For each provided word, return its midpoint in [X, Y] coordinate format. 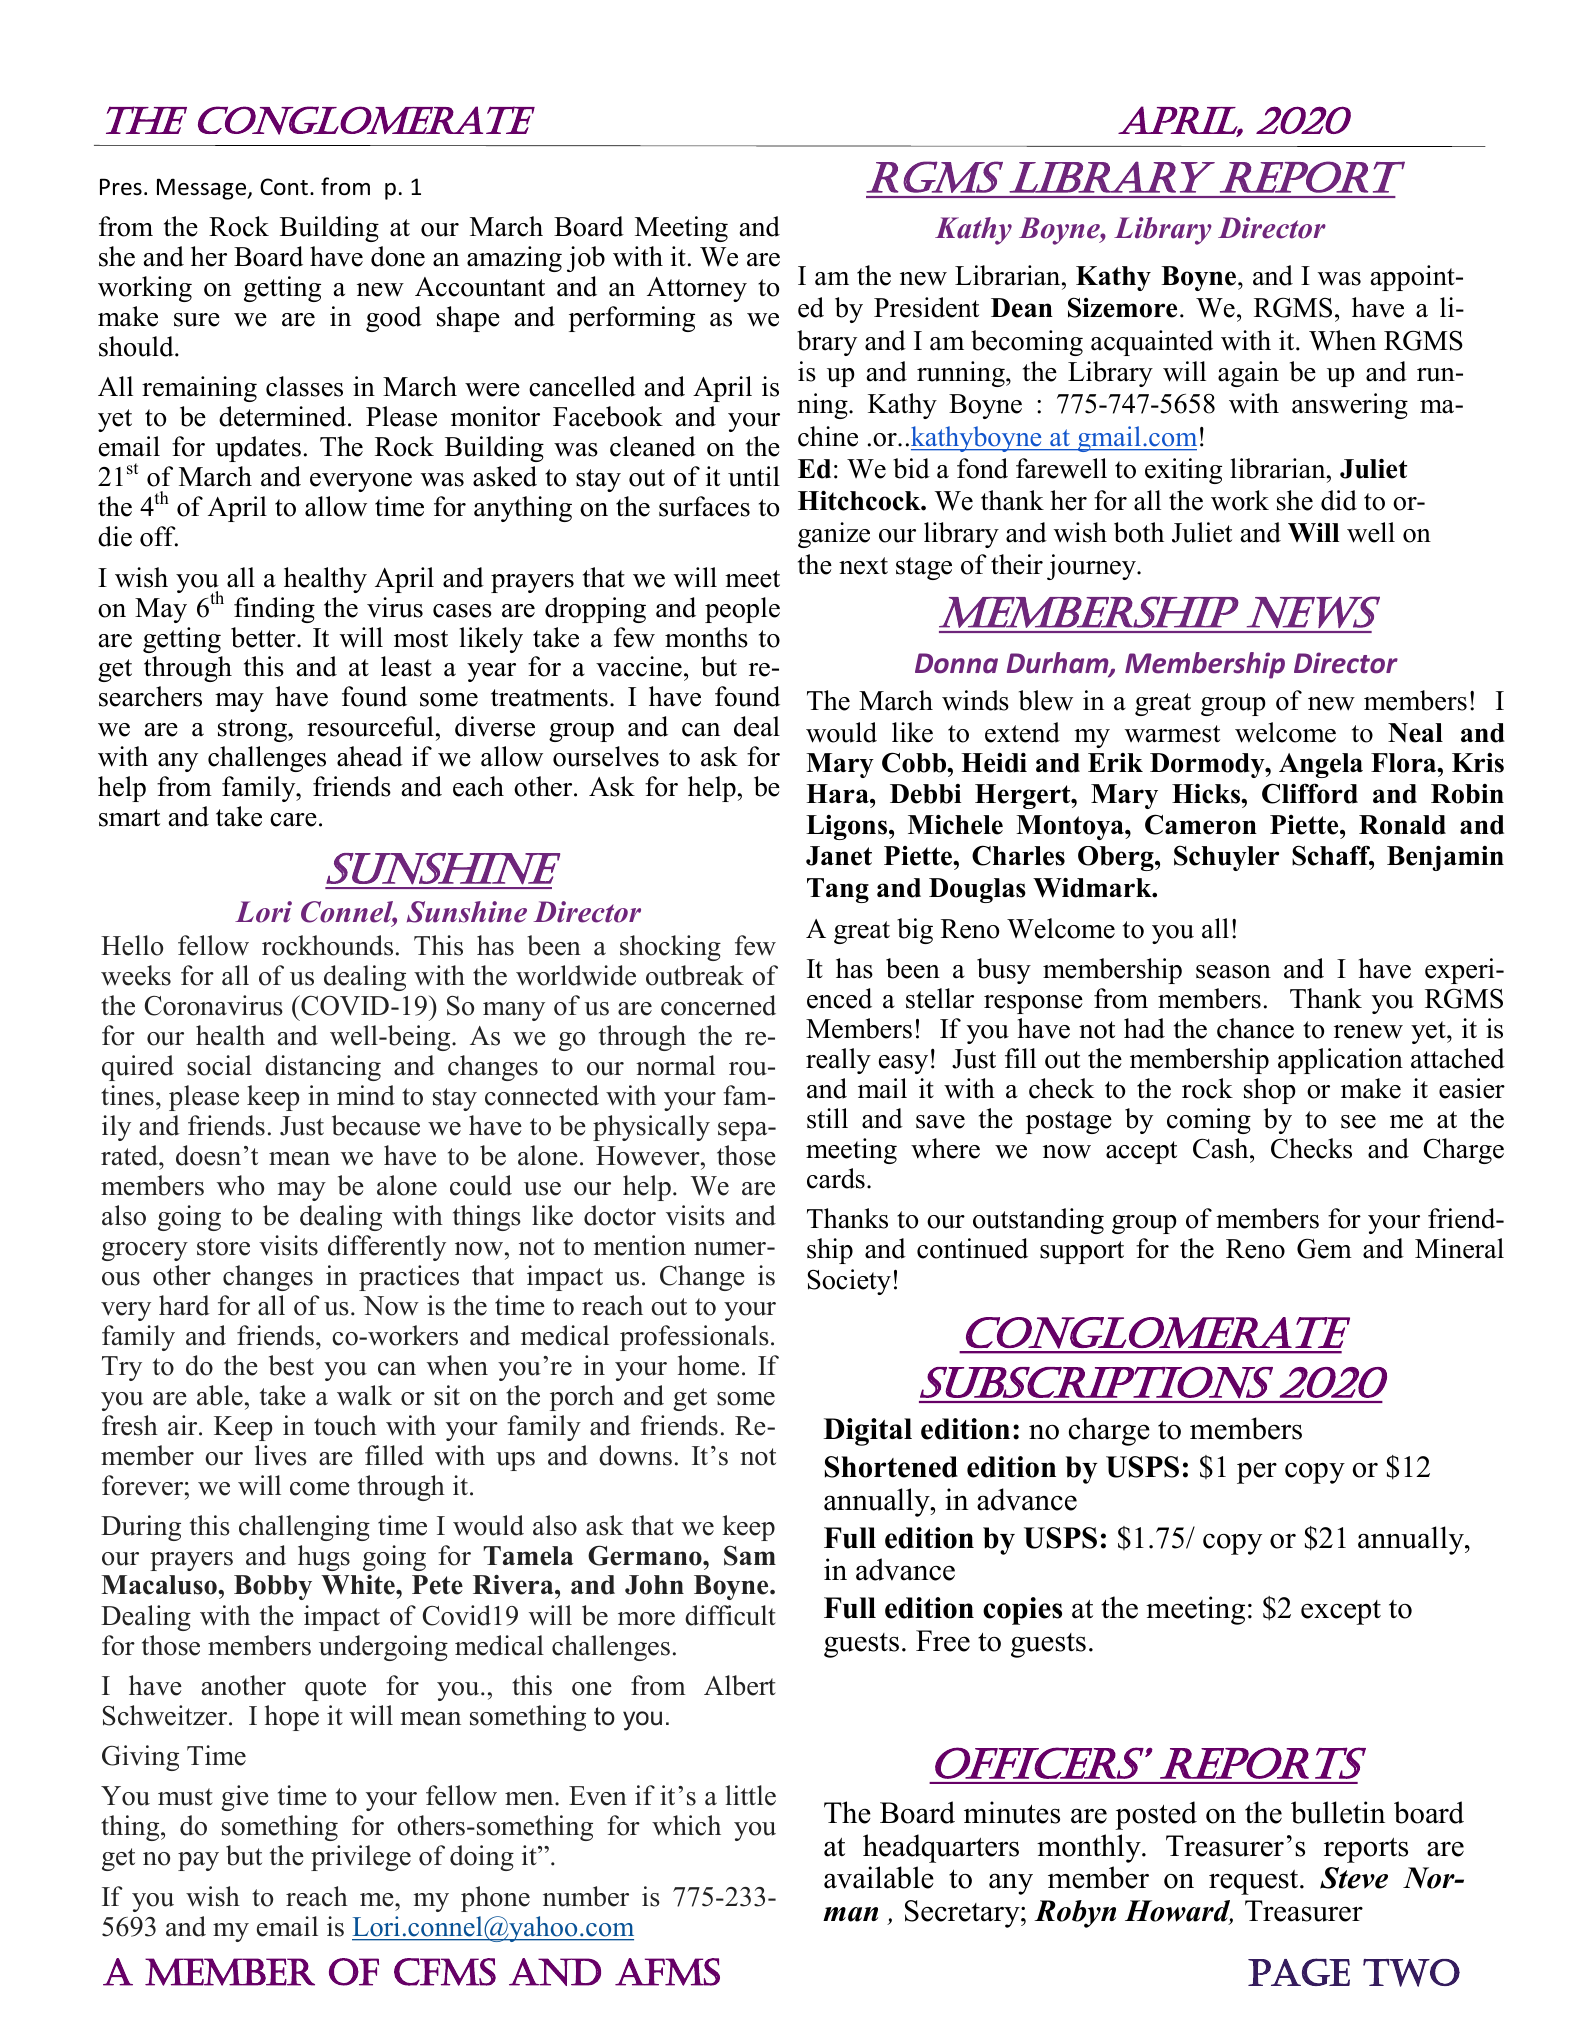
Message [203, 189]
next [863, 566]
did [1339, 500]
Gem [1324, 1248]
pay [198, 1861]
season [1233, 972]
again [1248, 374]
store [223, 1247]
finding [274, 610]
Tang [838, 890]
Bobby [273, 1587]
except [1341, 1612]
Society [849, 1282]
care [293, 820]
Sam [750, 1556]
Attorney [697, 289]
